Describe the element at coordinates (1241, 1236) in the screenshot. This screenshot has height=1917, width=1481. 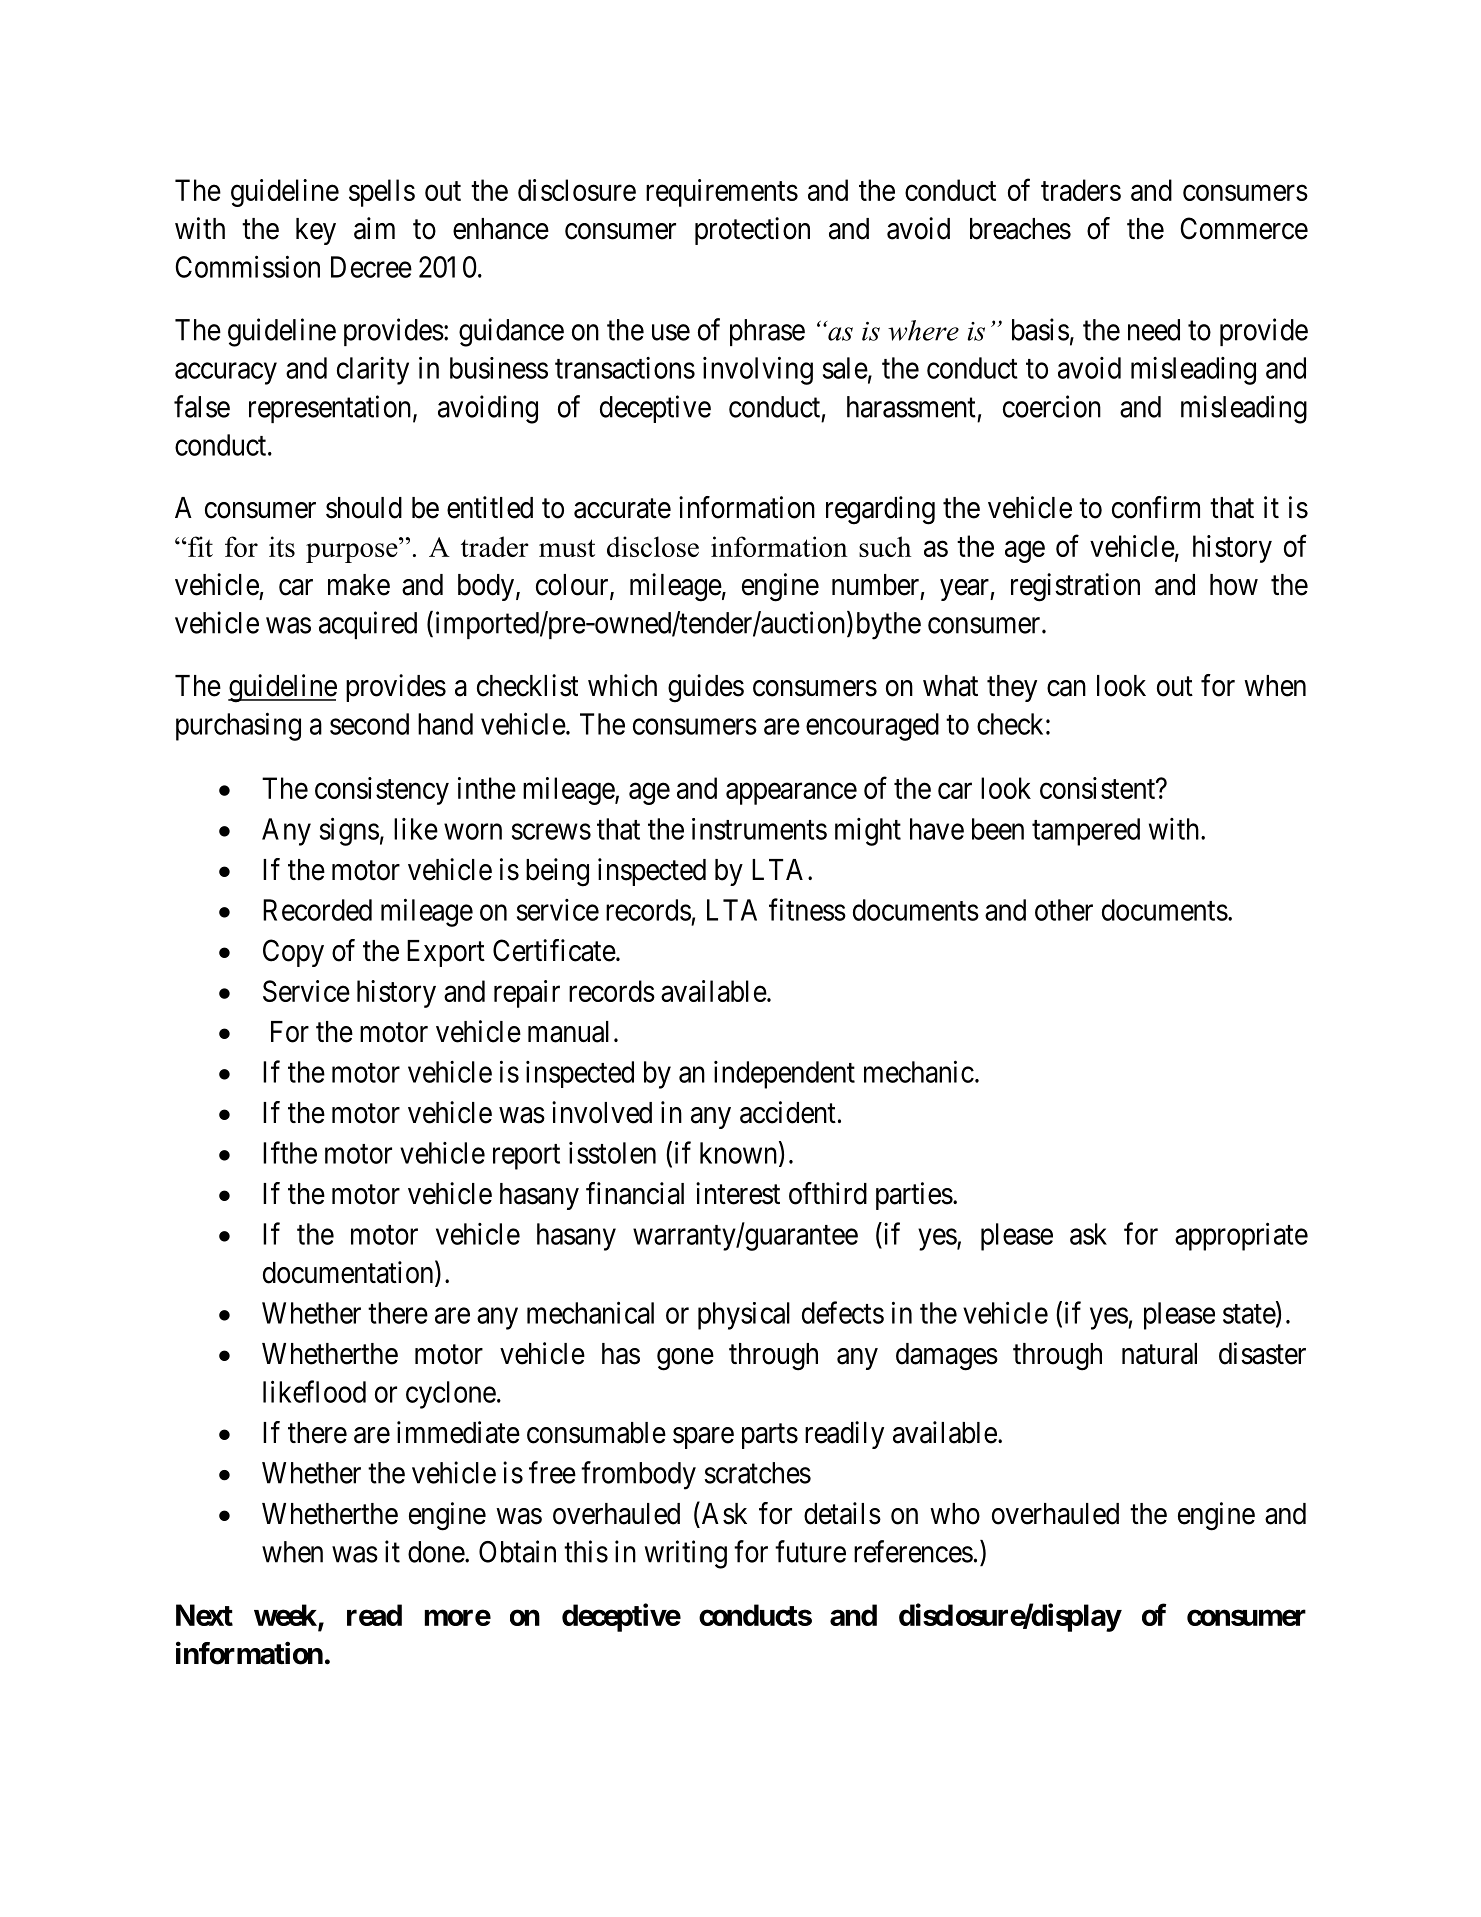
I see `appropriate` at that location.
